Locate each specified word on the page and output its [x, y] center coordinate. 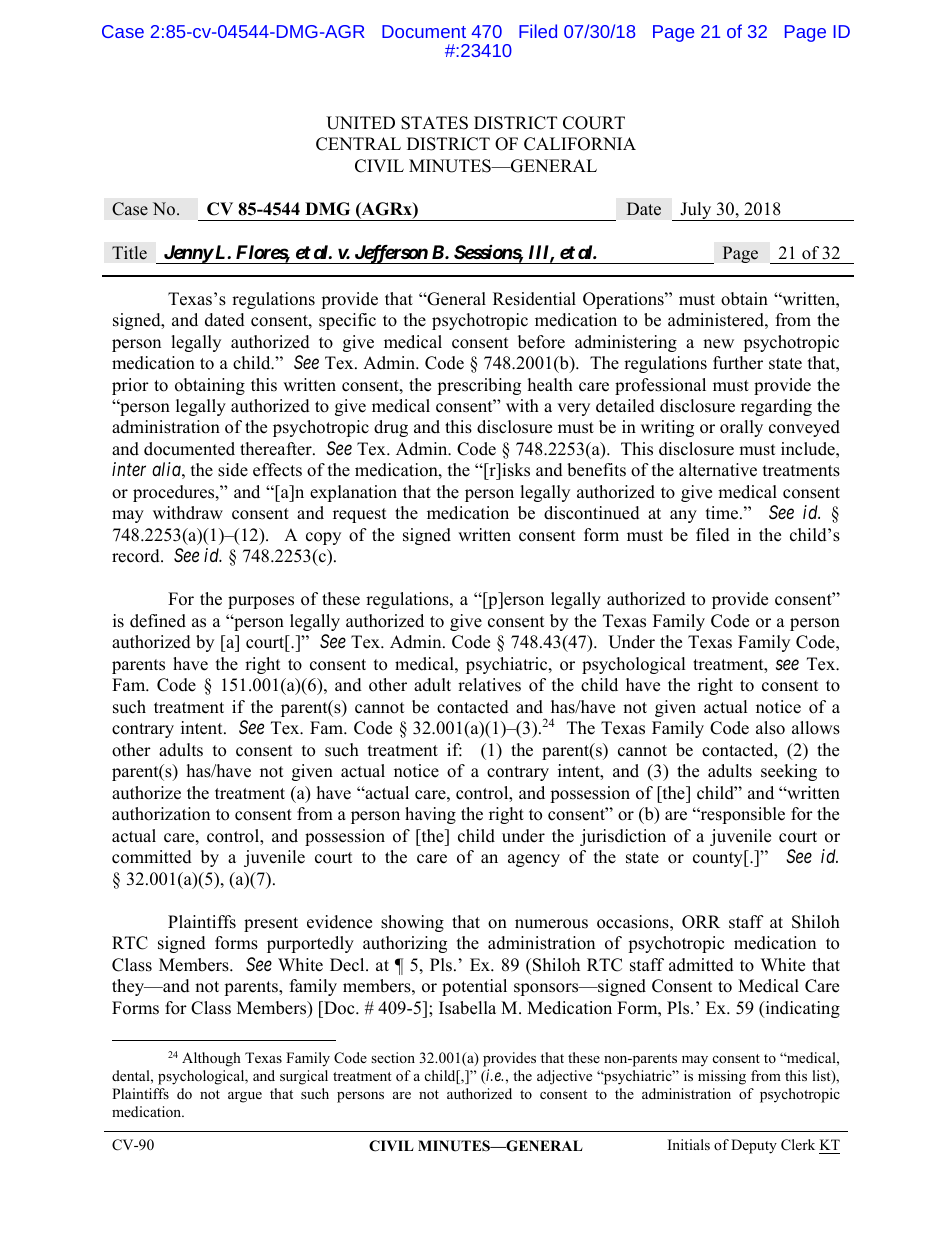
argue [245, 1097]
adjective [564, 1077]
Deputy [754, 1146]
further [738, 363]
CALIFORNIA [580, 144]
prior [130, 386]
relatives [489, 685]
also [770, 728]
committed [152, 857]
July [696, 211]
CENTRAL [358, 144]
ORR [701, 922]
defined [158, 621]
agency [534, 860]
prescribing [479, 386]
